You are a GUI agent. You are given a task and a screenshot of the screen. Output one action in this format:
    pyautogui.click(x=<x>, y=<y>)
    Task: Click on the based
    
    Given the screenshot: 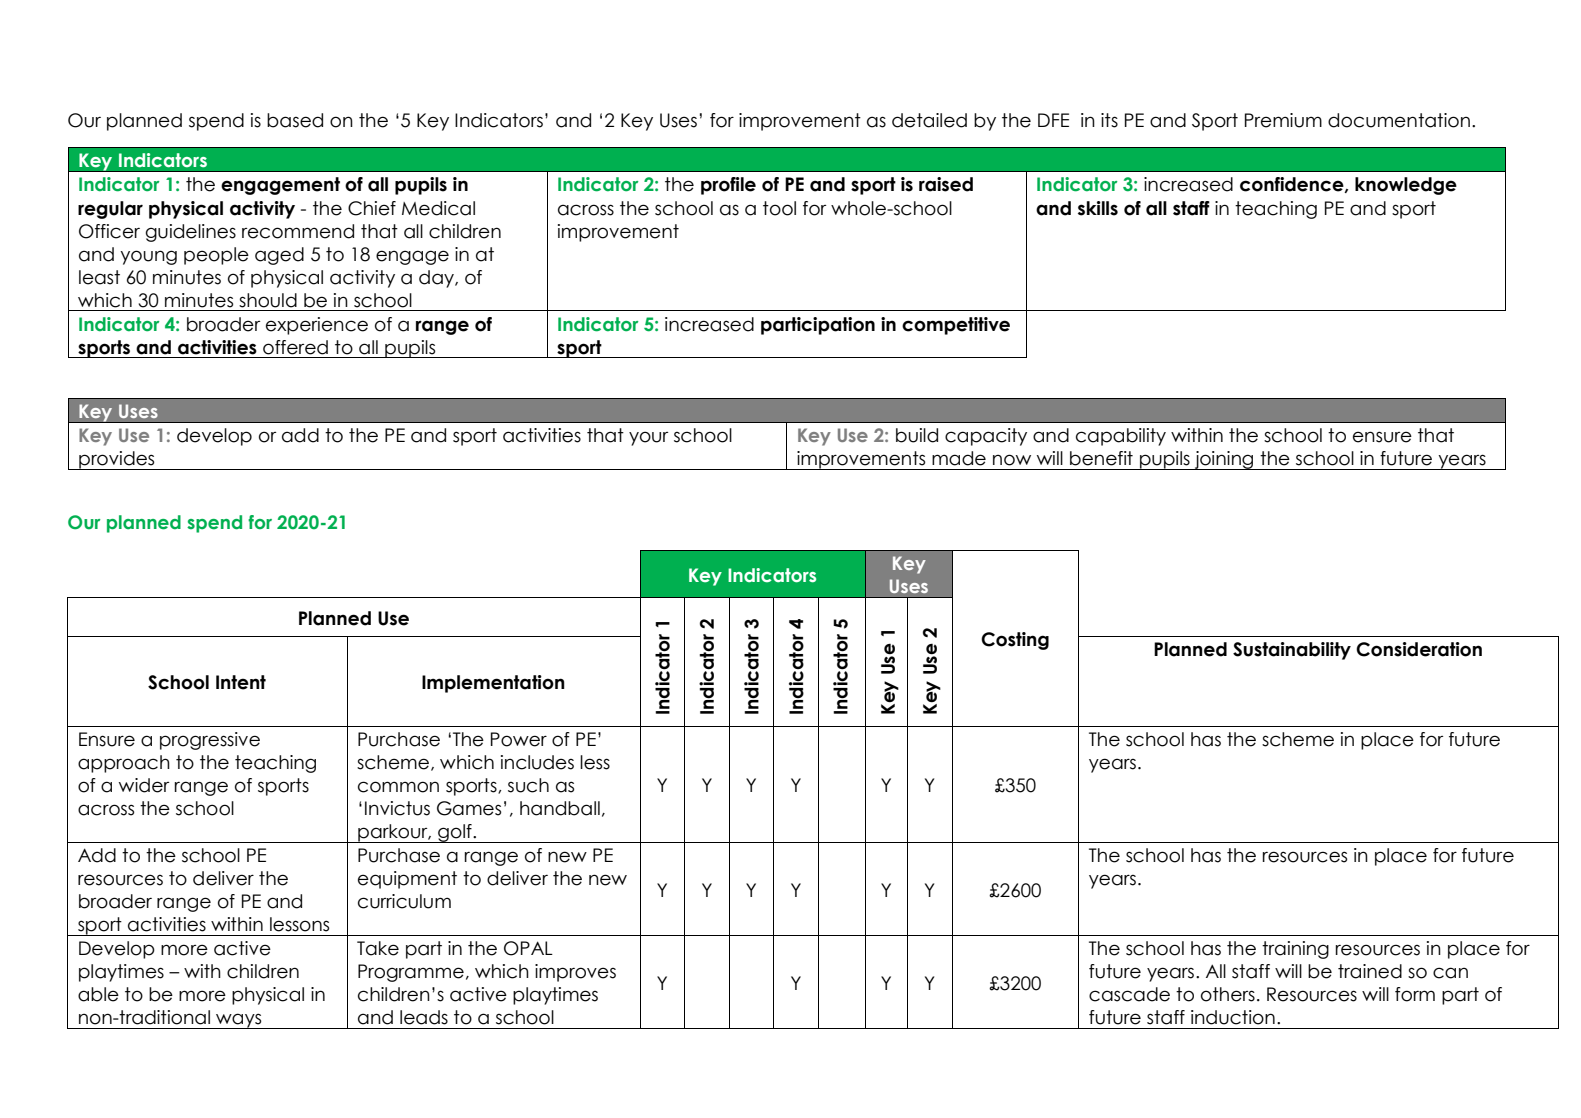 What is the action you would take?
    pyautogui.click(x=295, y=120)
